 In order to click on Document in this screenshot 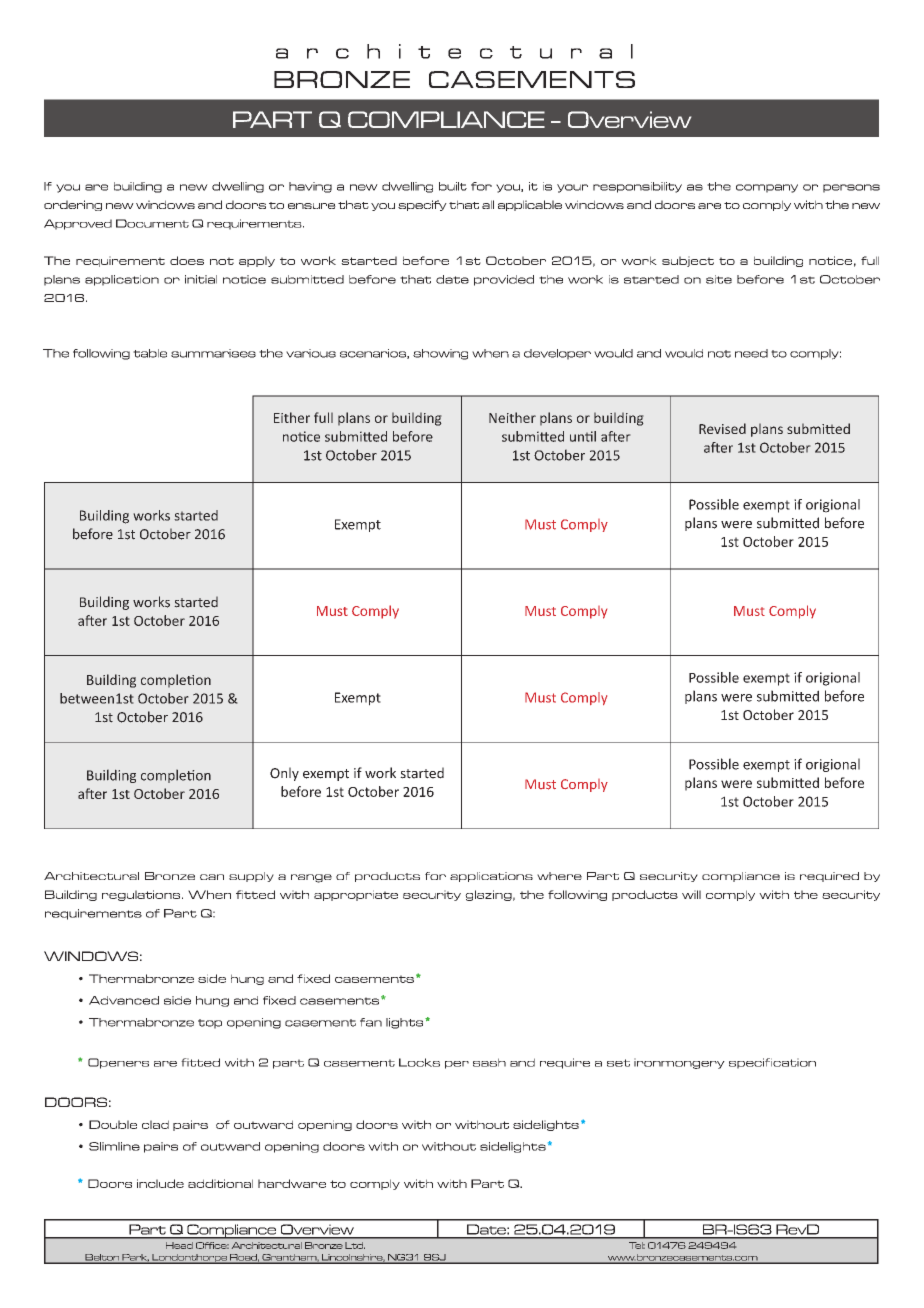, I will do `click(152, 223)`.
